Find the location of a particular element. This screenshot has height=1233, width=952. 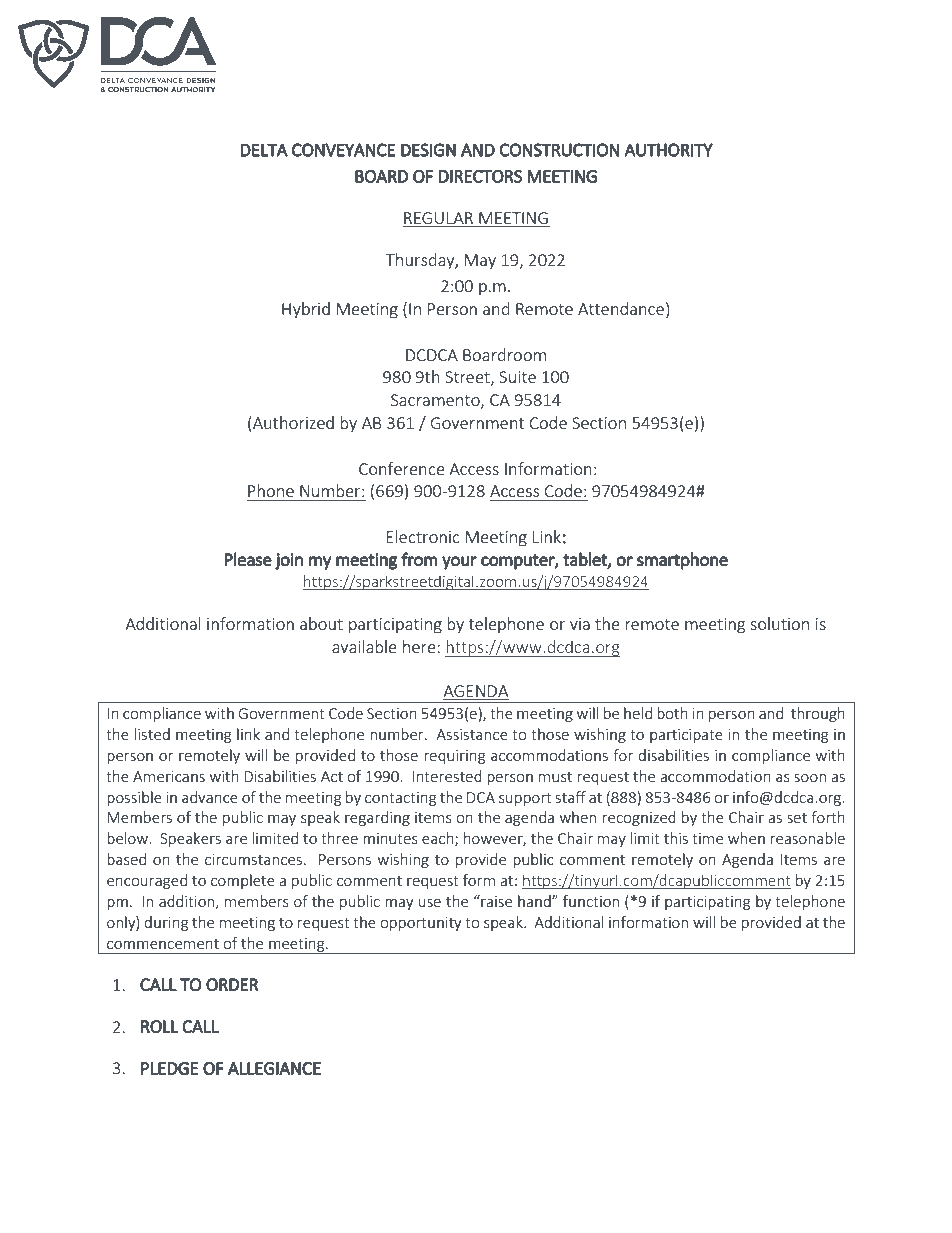

your is located at coordinates (459, 563).
